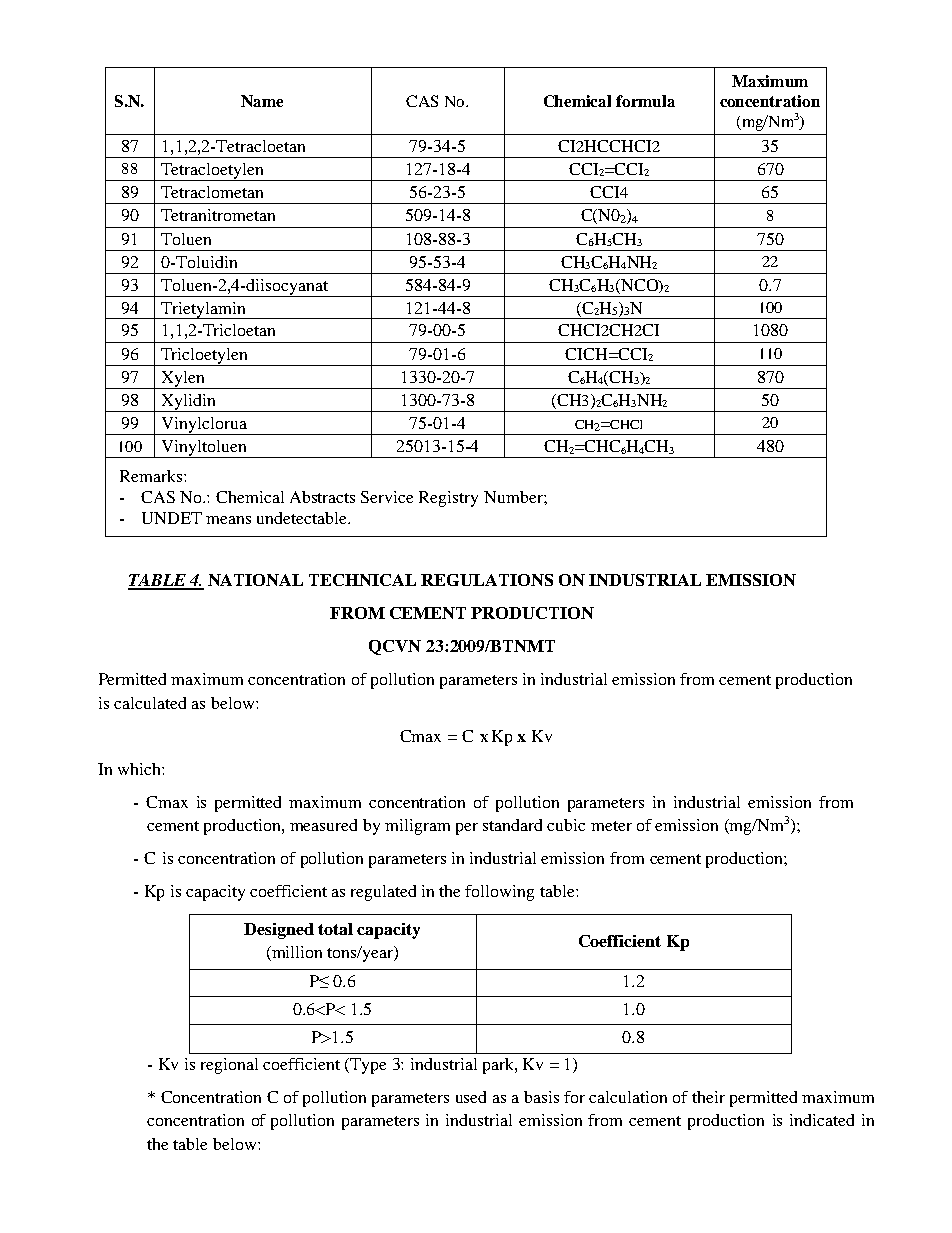 This document has width=952, height=1233. Describe the element at coordinates (279, 931) in the document. I see `Designed` at that location.
